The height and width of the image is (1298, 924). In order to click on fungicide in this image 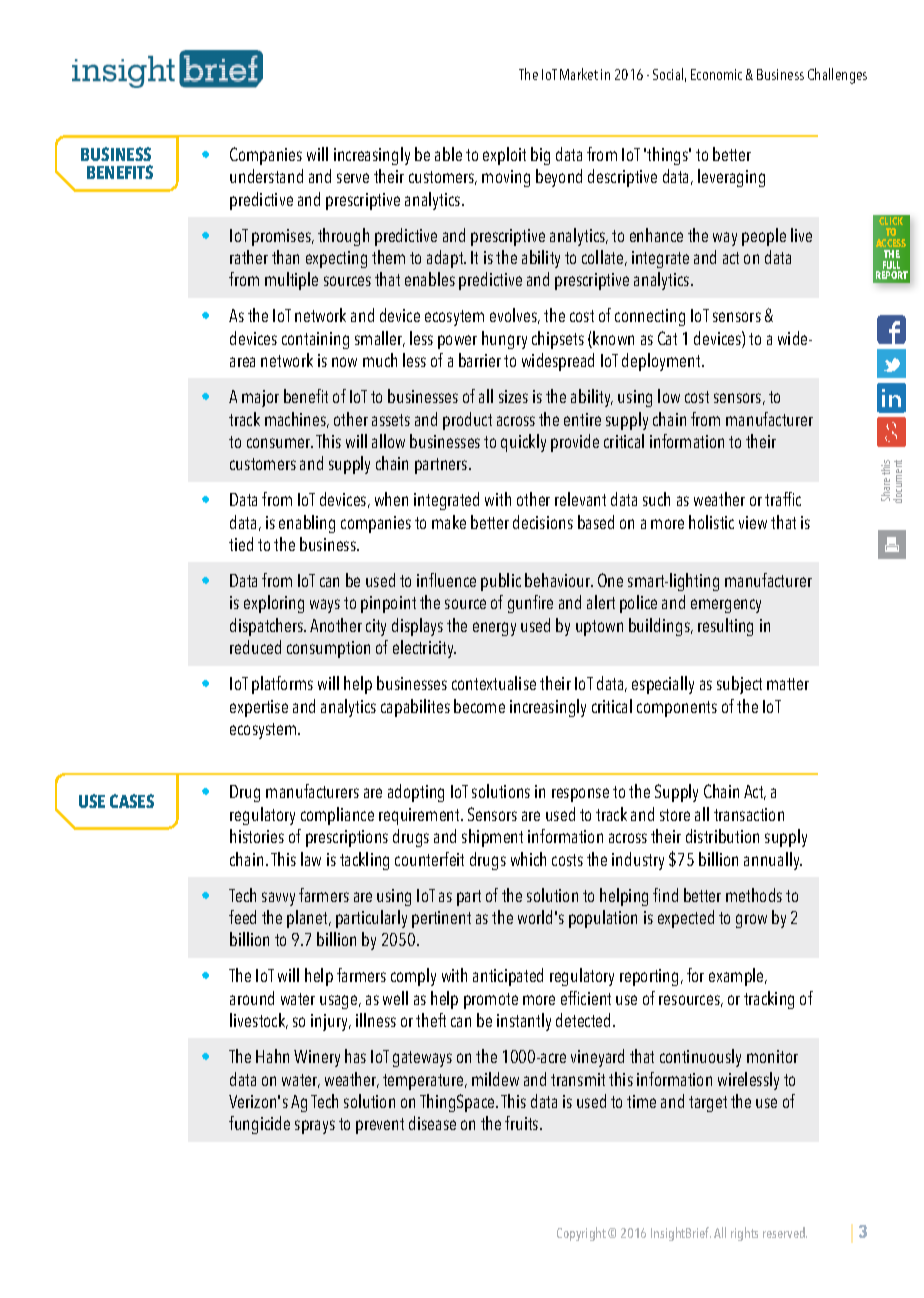, I will do `click(259, 1125)`.
